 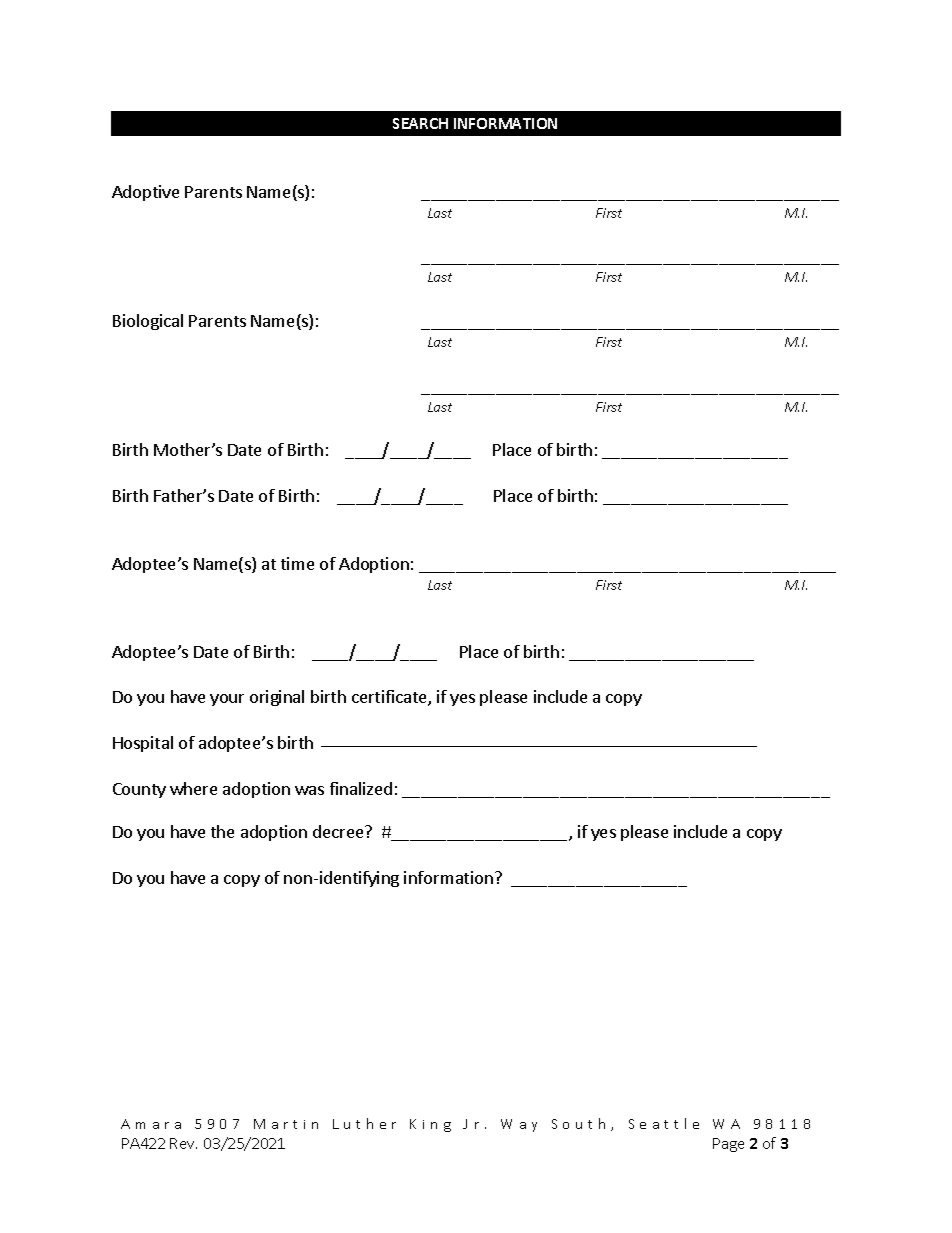 What do you see at coordinates (309, 790) in the screenshot?
I see `was` at bounding box center [309, 790].
